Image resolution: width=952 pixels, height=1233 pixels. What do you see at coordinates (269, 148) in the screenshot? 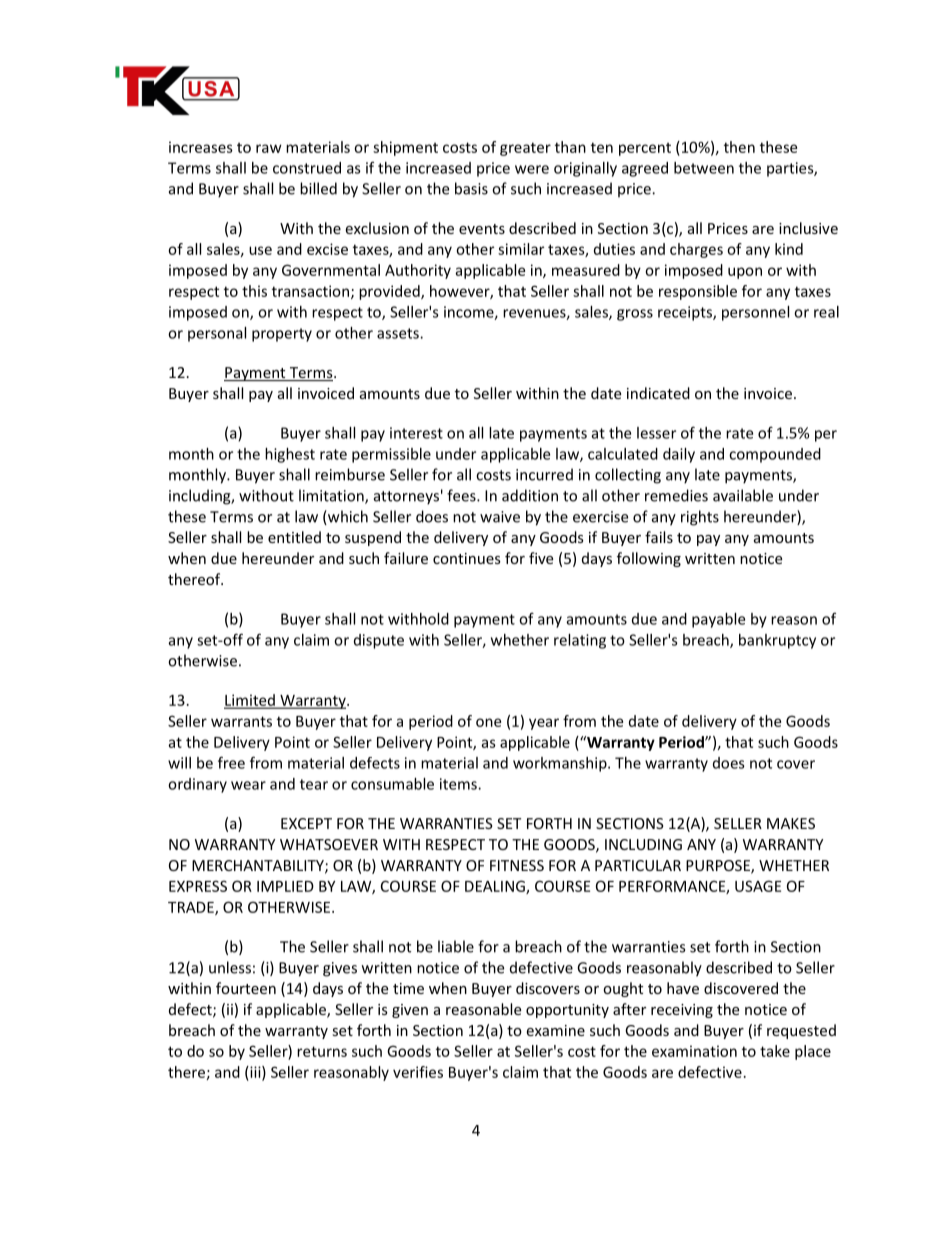
I see `raw` at bounding box center [269, 148].
